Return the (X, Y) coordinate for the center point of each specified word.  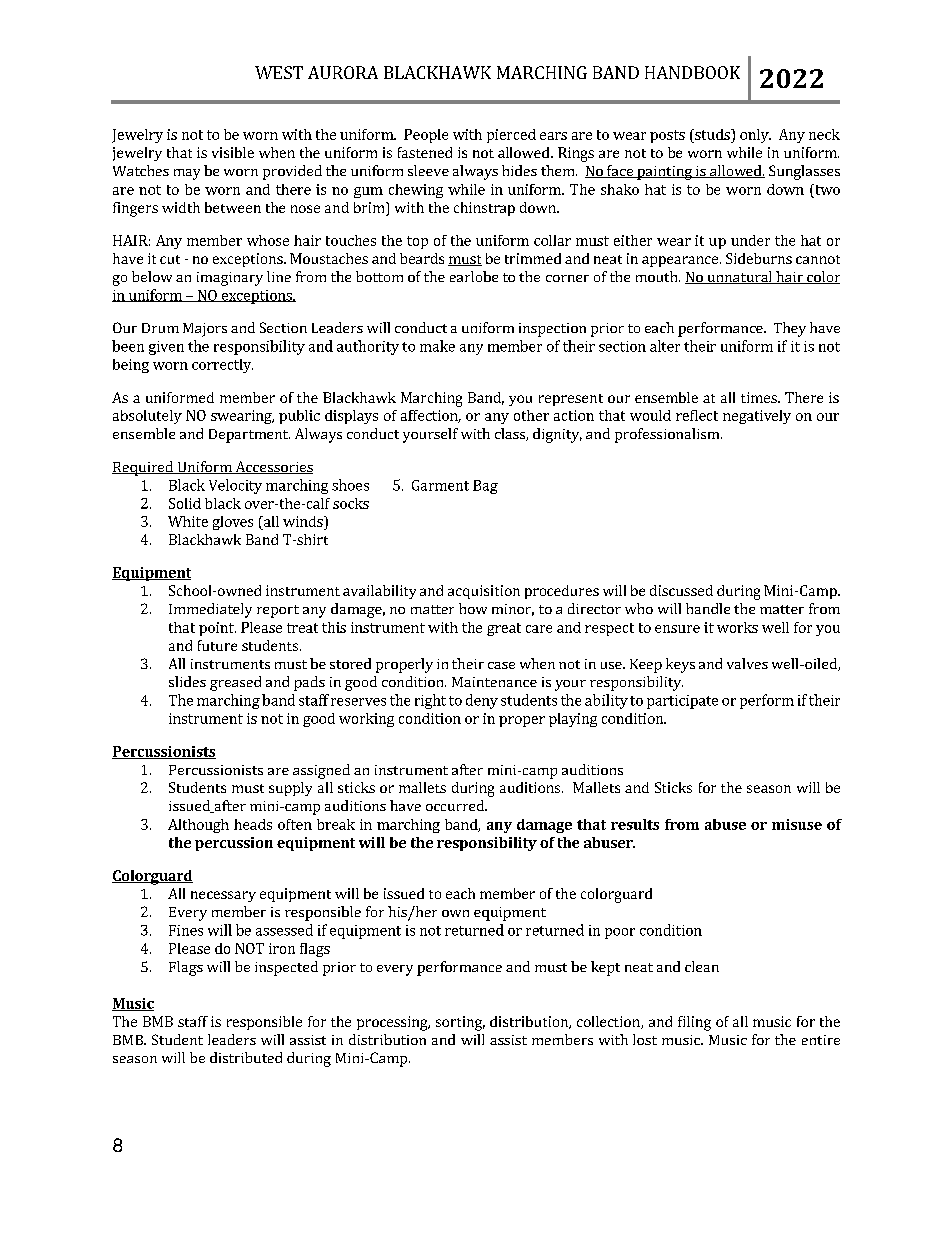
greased (235, 683)
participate (682, 702)
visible (233, 152)
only (755, 136)
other (531, 415)
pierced (511, 136)
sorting (460, 1023)
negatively (757, 417)
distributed (246, 1057)
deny (482, 701)
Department (249, 436)
